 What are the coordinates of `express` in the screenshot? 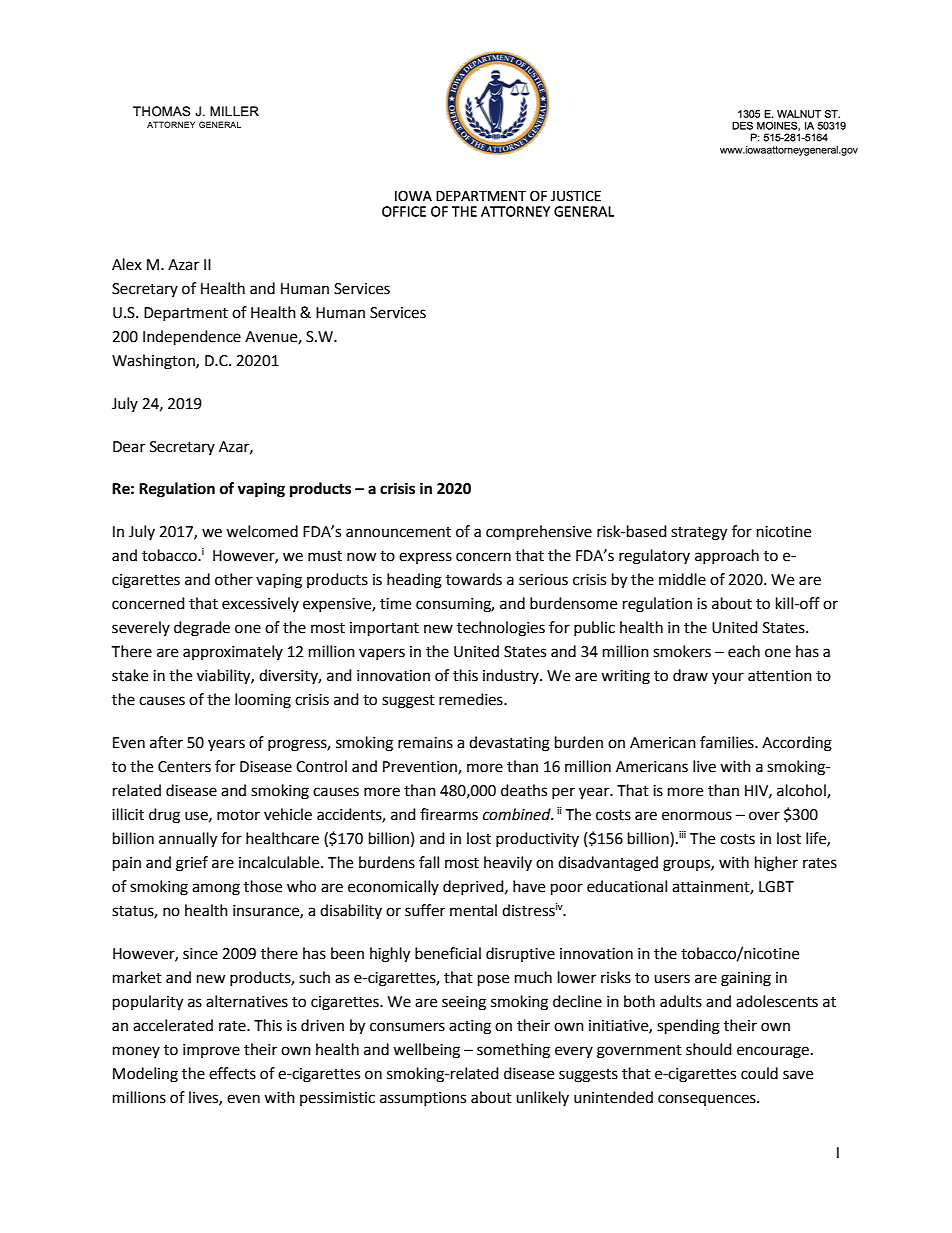 It's located at (425, 558).
